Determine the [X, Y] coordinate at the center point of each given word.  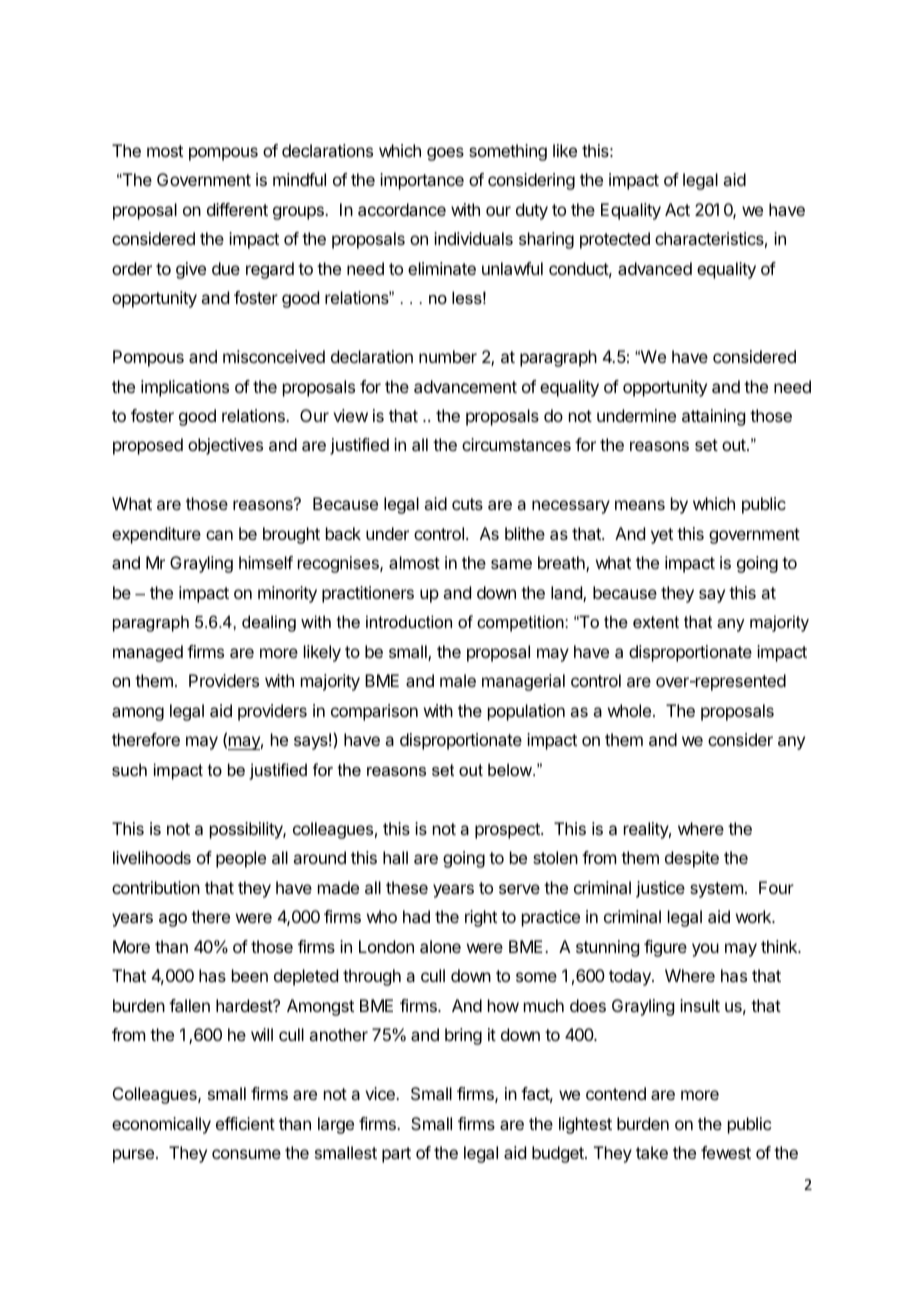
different [237, 209]
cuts [467, 504]
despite [692, 859]
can [219, 535]
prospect [508, 831]
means [640, 505]
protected [615, 240]
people [241, 859]
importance [422, 181]
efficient [245, 1123]
